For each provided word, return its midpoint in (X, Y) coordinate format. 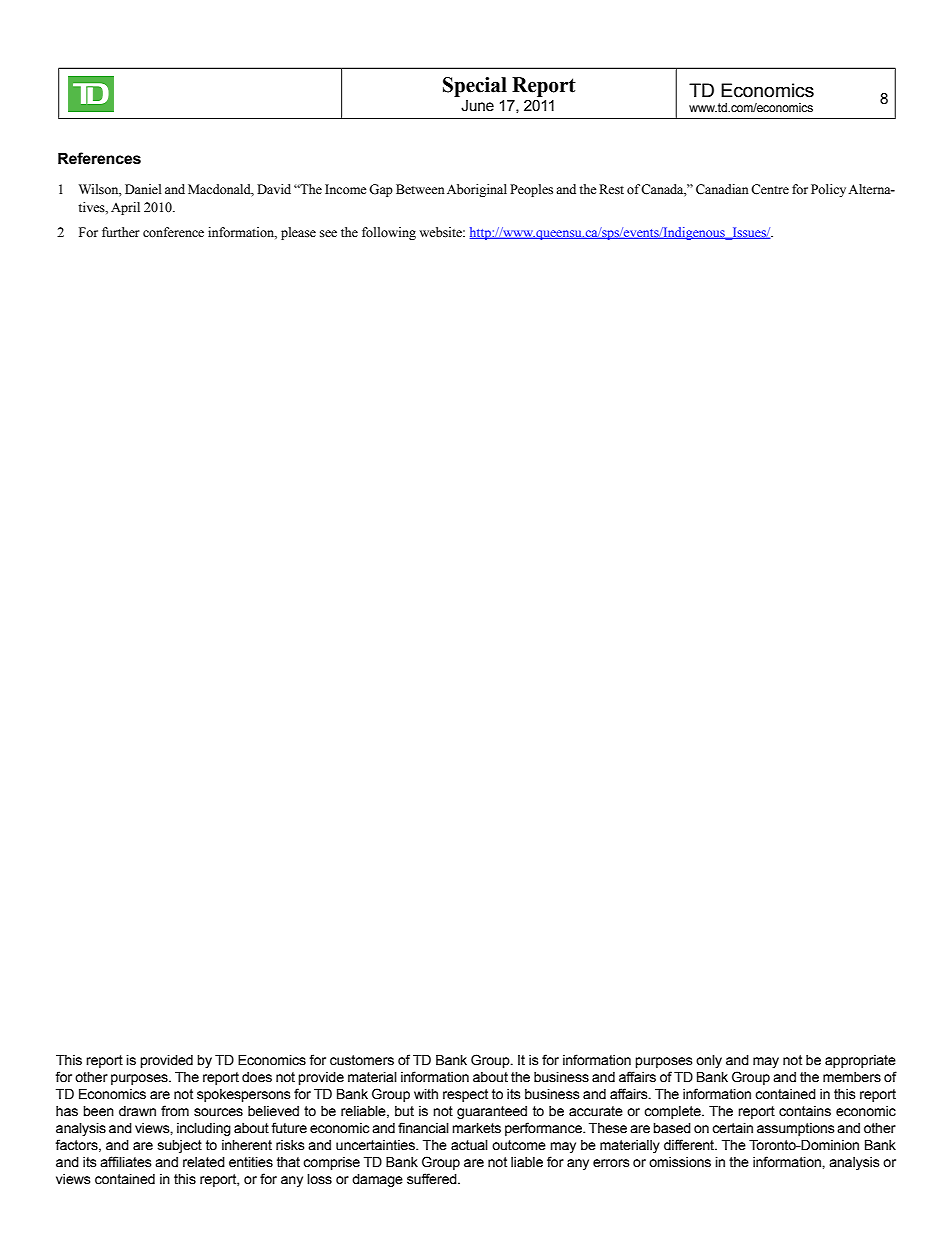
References (99, 158)
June (477, 106)
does (257, 1077)
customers (362, 1060)
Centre (770, 189)
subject (180, 1146)
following (389, 233)
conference (173, 232)
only (709, 1061)
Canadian (722, 189)
